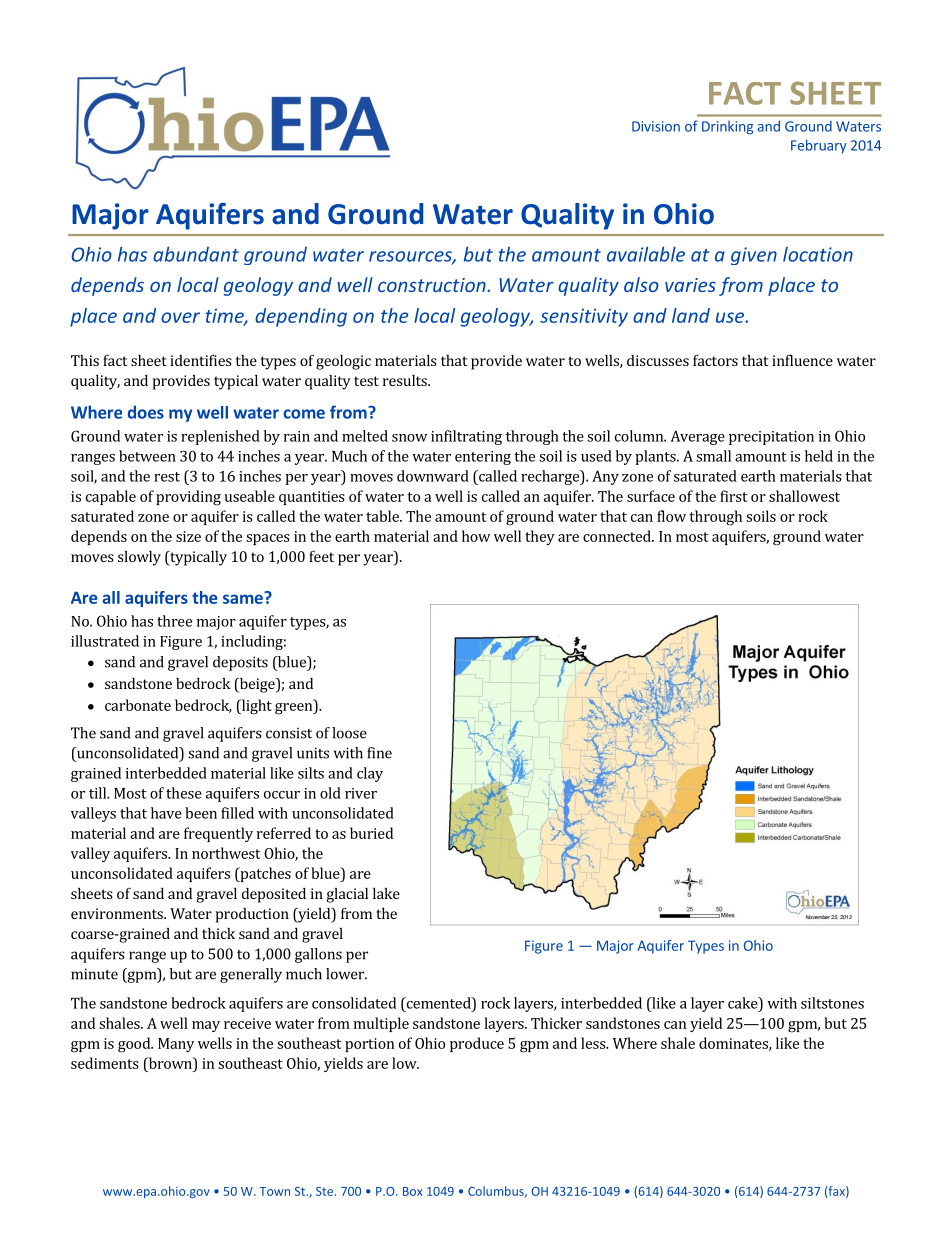  Describe the element at coordinates (118, 913) in the screenshot. I see `environments` at that location.
